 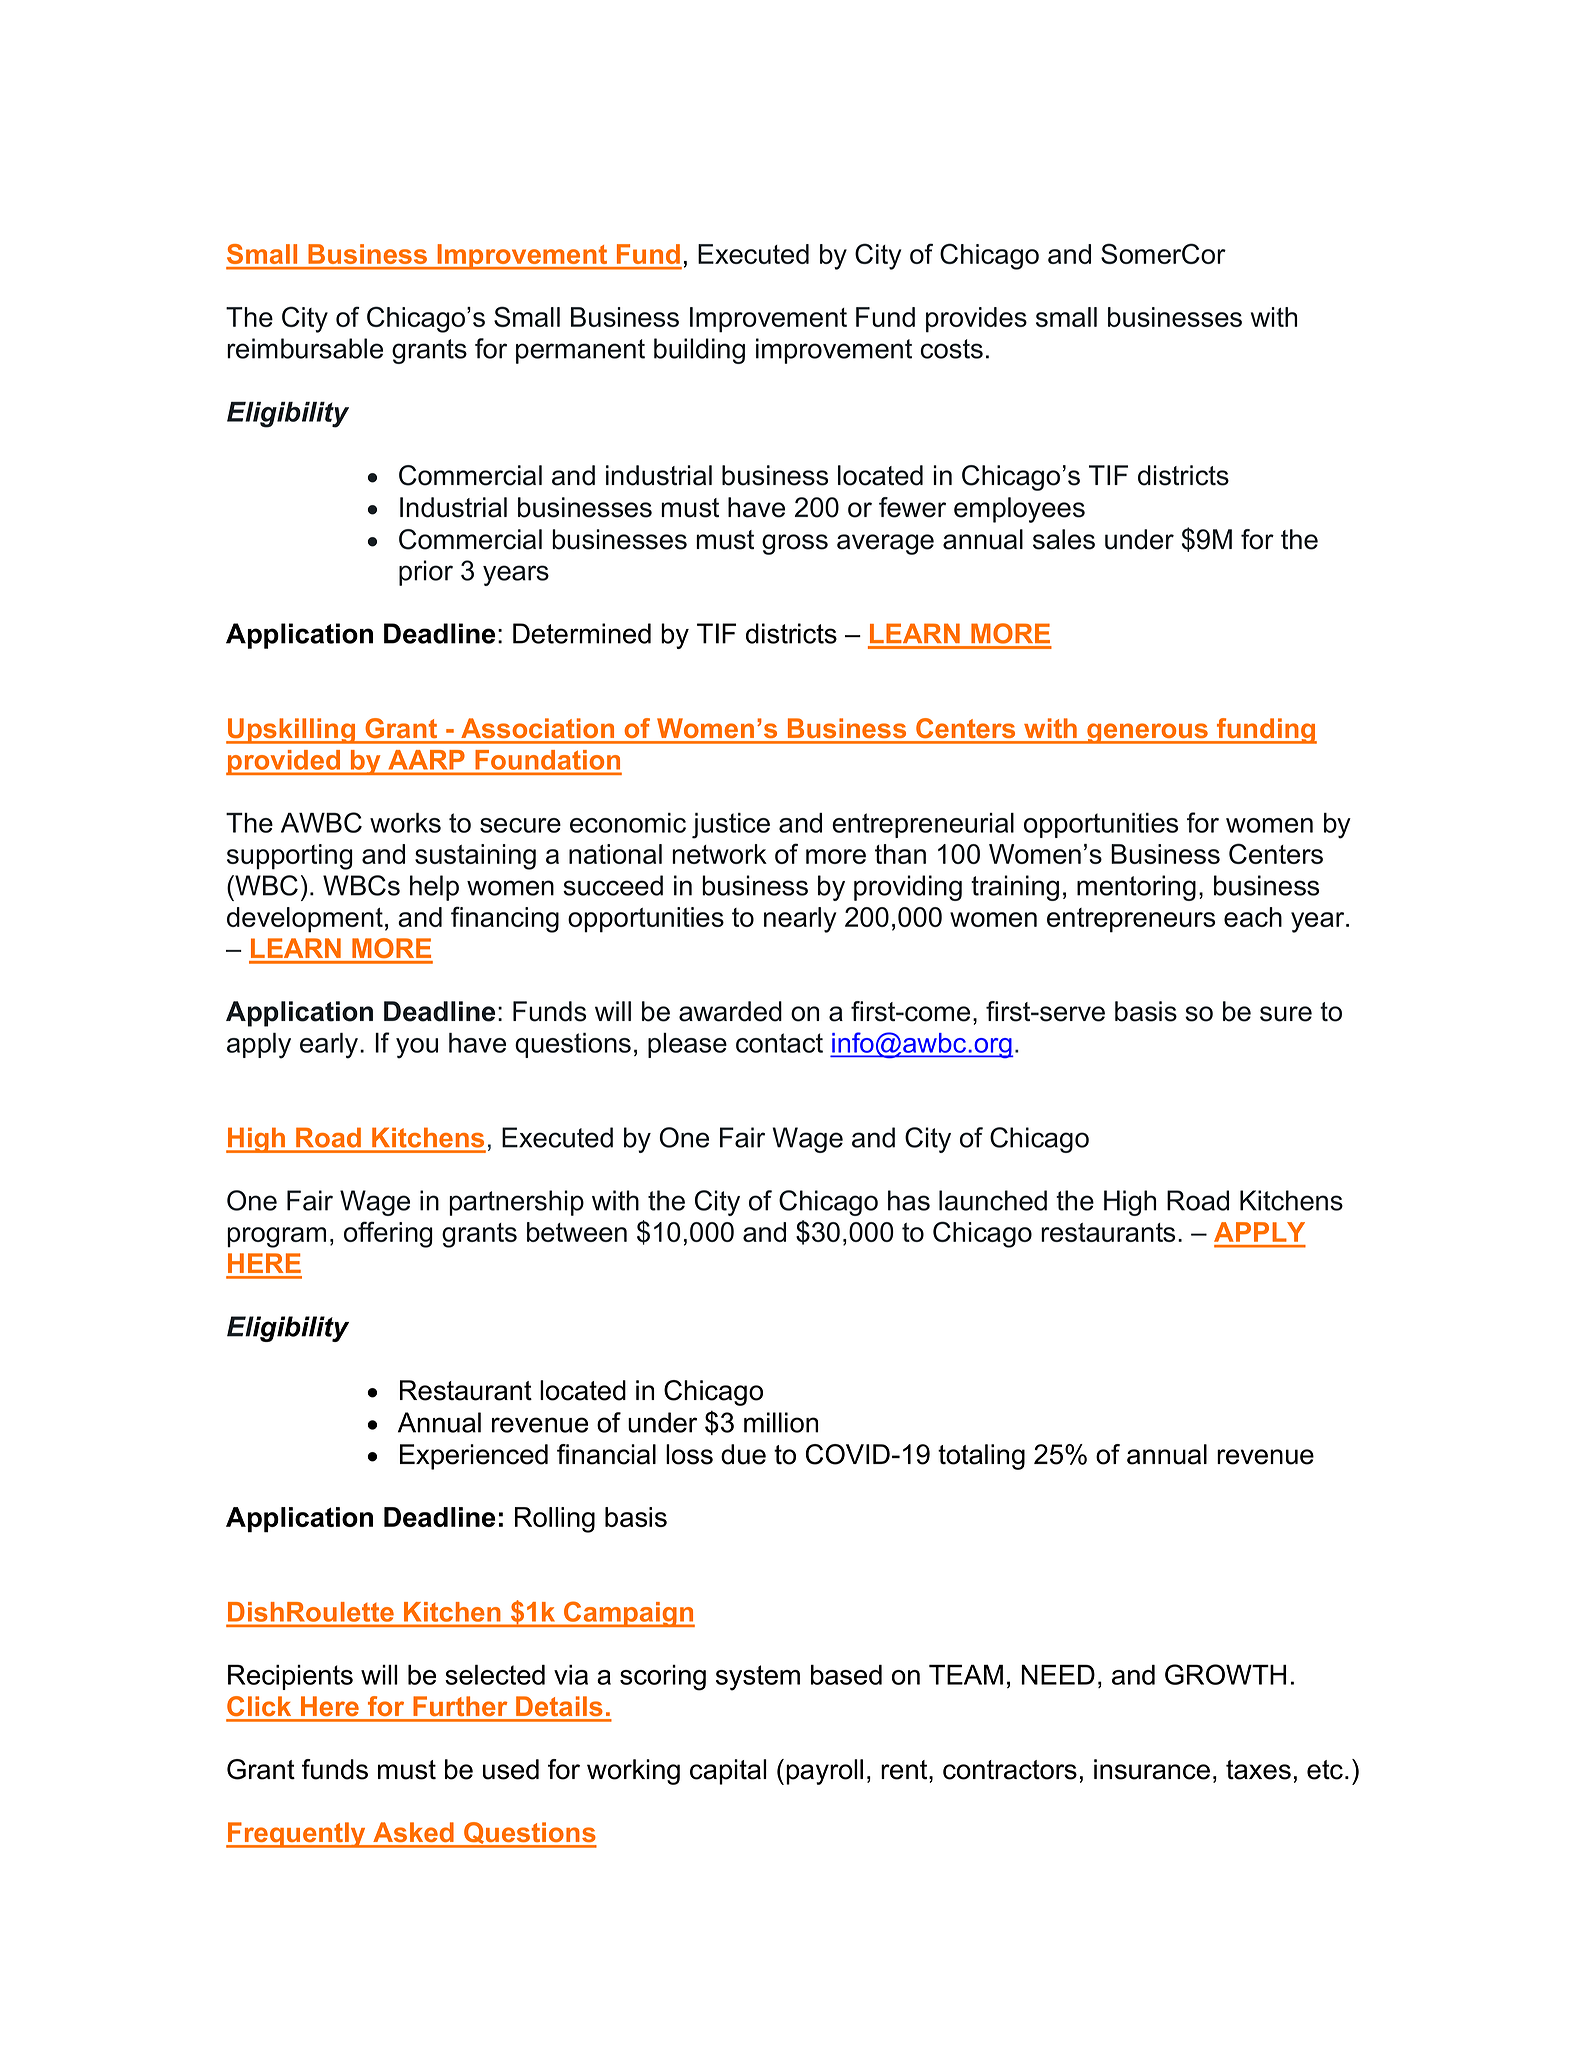 I want to click on launched, so click(x=993, y=1200).
